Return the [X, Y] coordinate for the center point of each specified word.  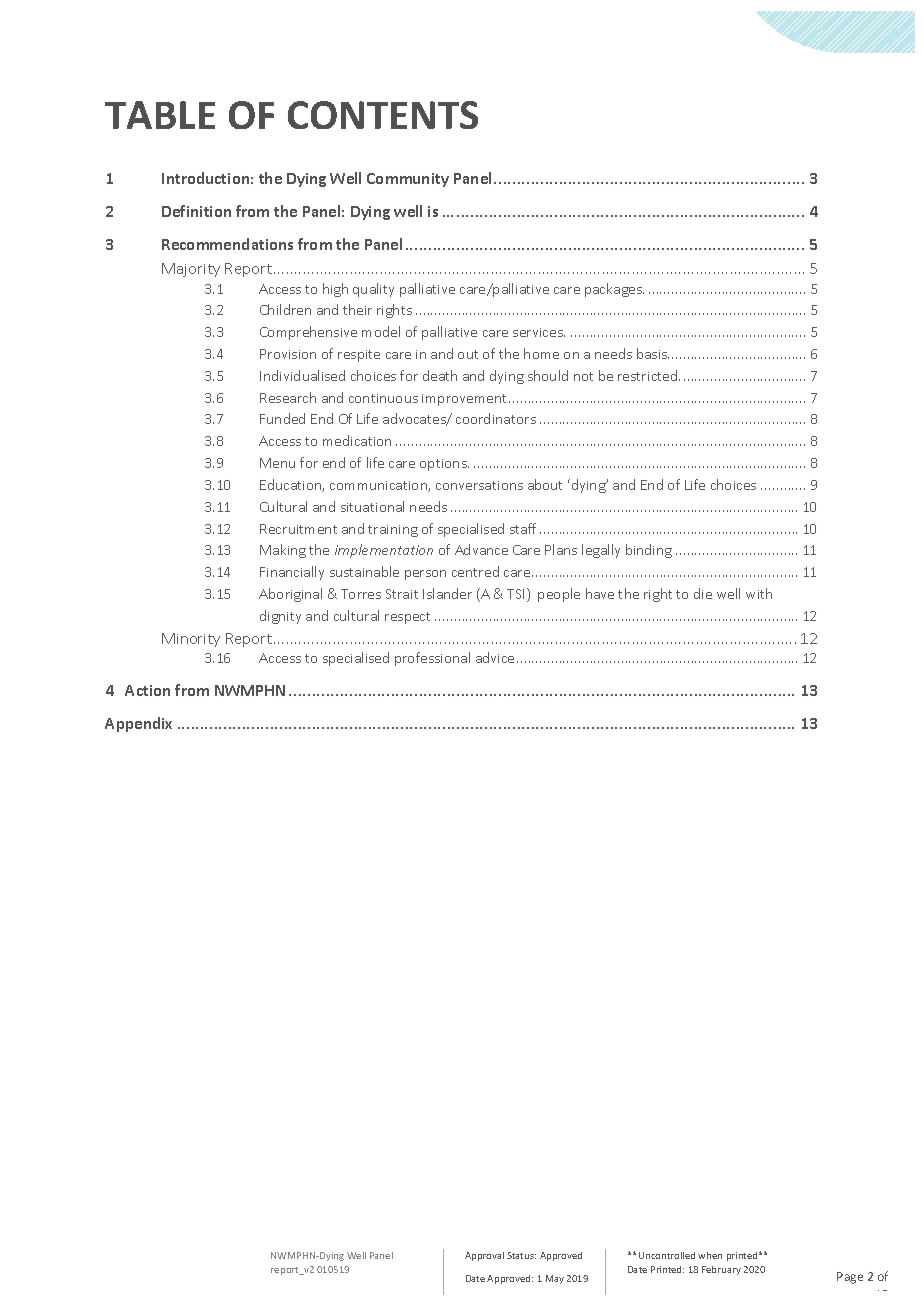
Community [408, 180]
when [710, 1255]
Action [147, 690]
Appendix [138, 724]
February [721, 1270]
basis [653, 353]
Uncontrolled [667, 1255]
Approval [484, 1256]
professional [432, 659]
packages [614, 290]
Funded [282, 418]
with [759, 593]
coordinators [496, 418]
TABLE [160, 115]
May [555, 1279]
